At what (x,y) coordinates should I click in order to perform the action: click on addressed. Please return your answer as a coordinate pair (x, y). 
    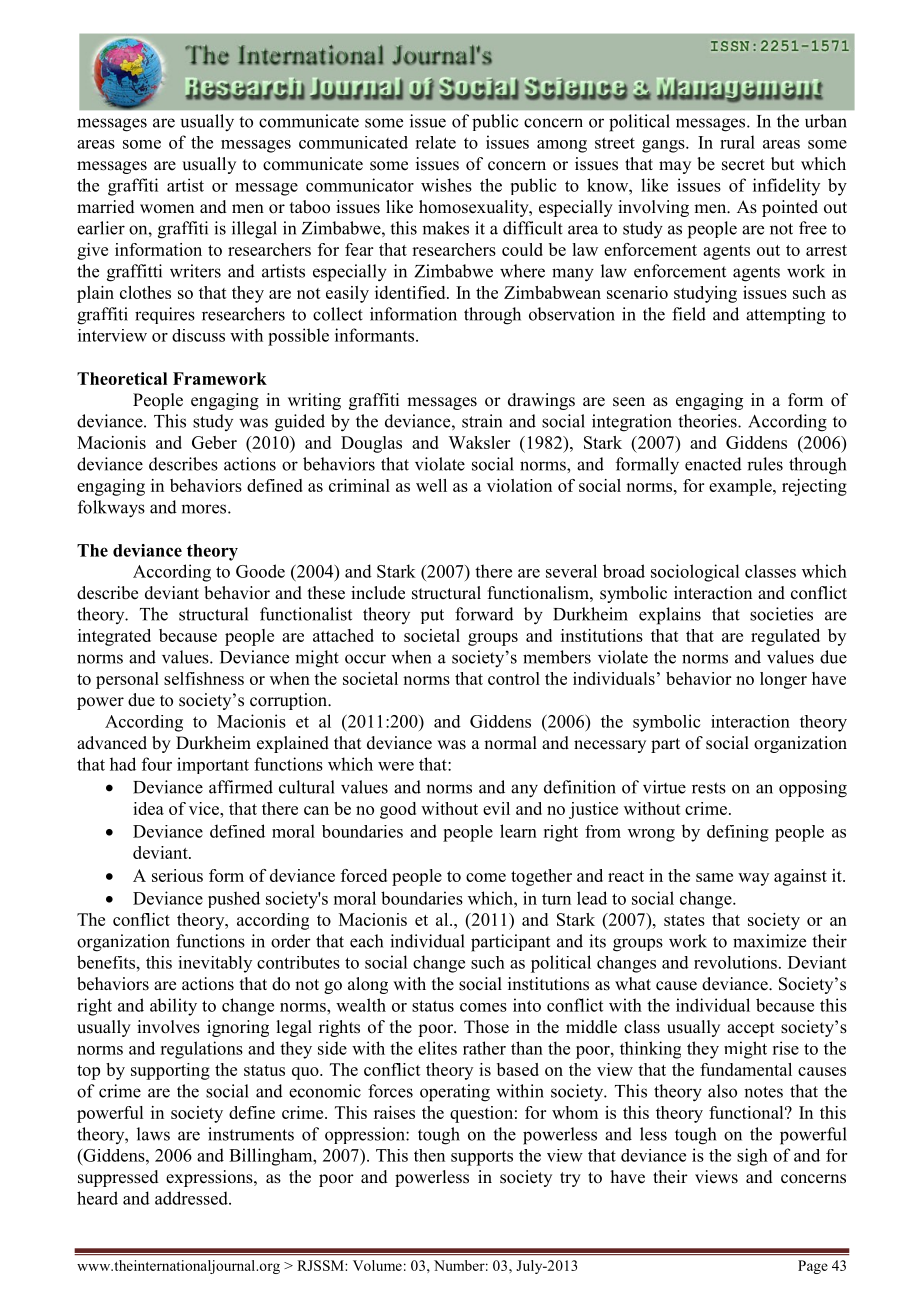
    Looking at the image, I should click on (192, 1198).
